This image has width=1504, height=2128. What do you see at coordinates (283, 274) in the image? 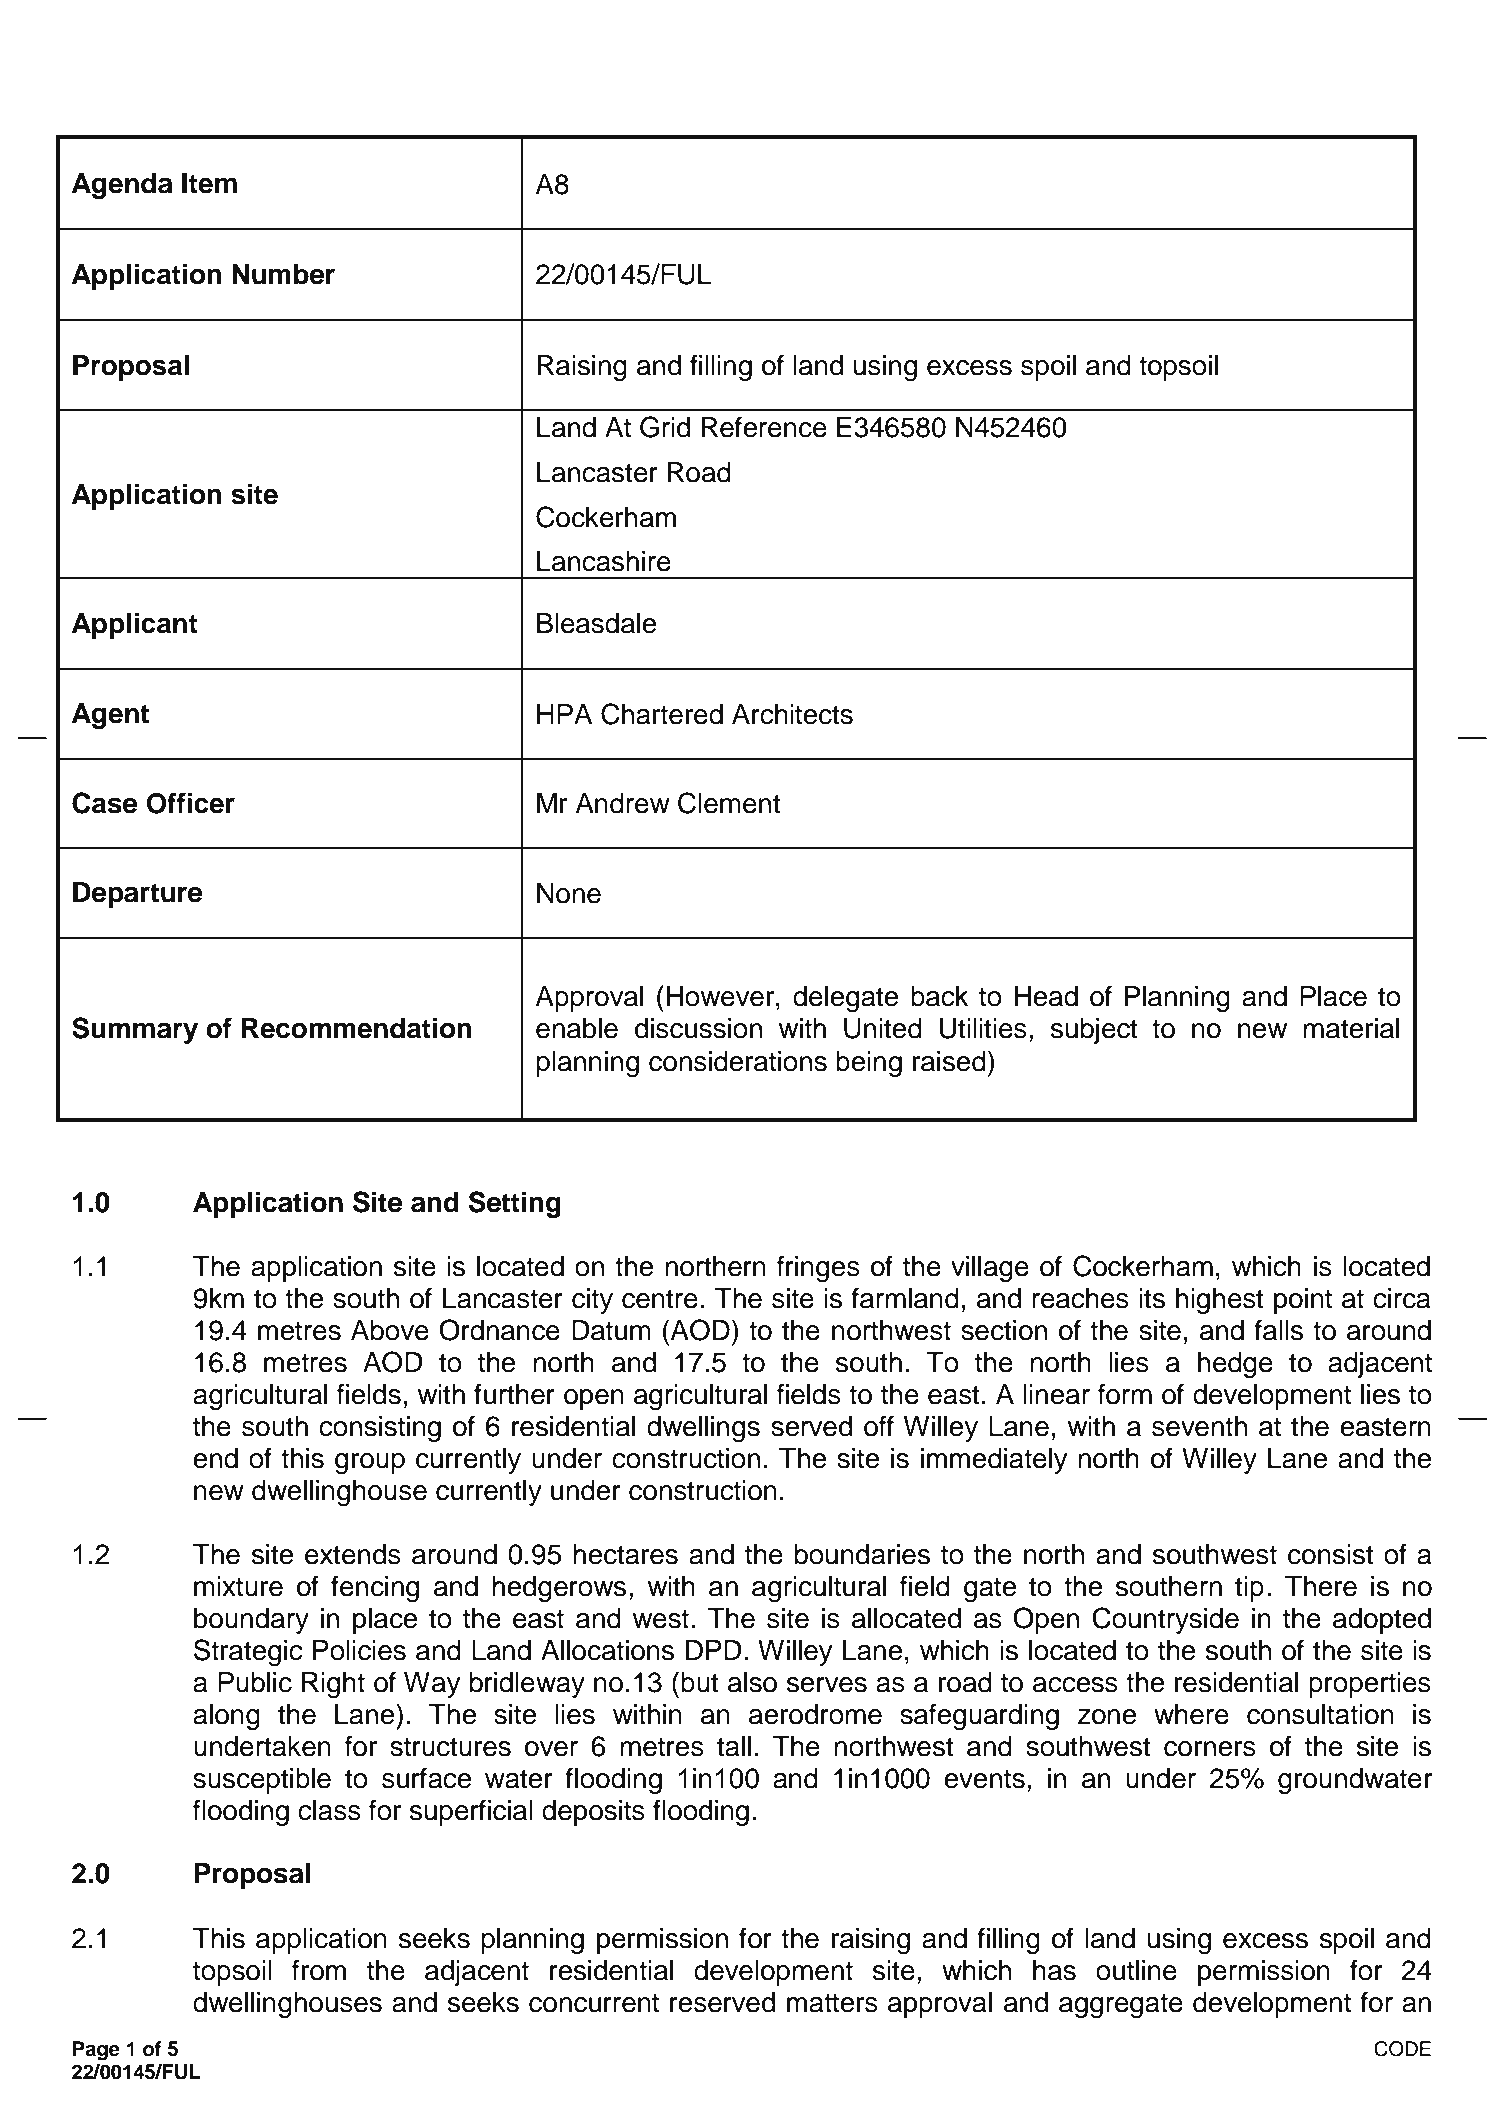
I see `Number` at bounding box center [283, 274].
